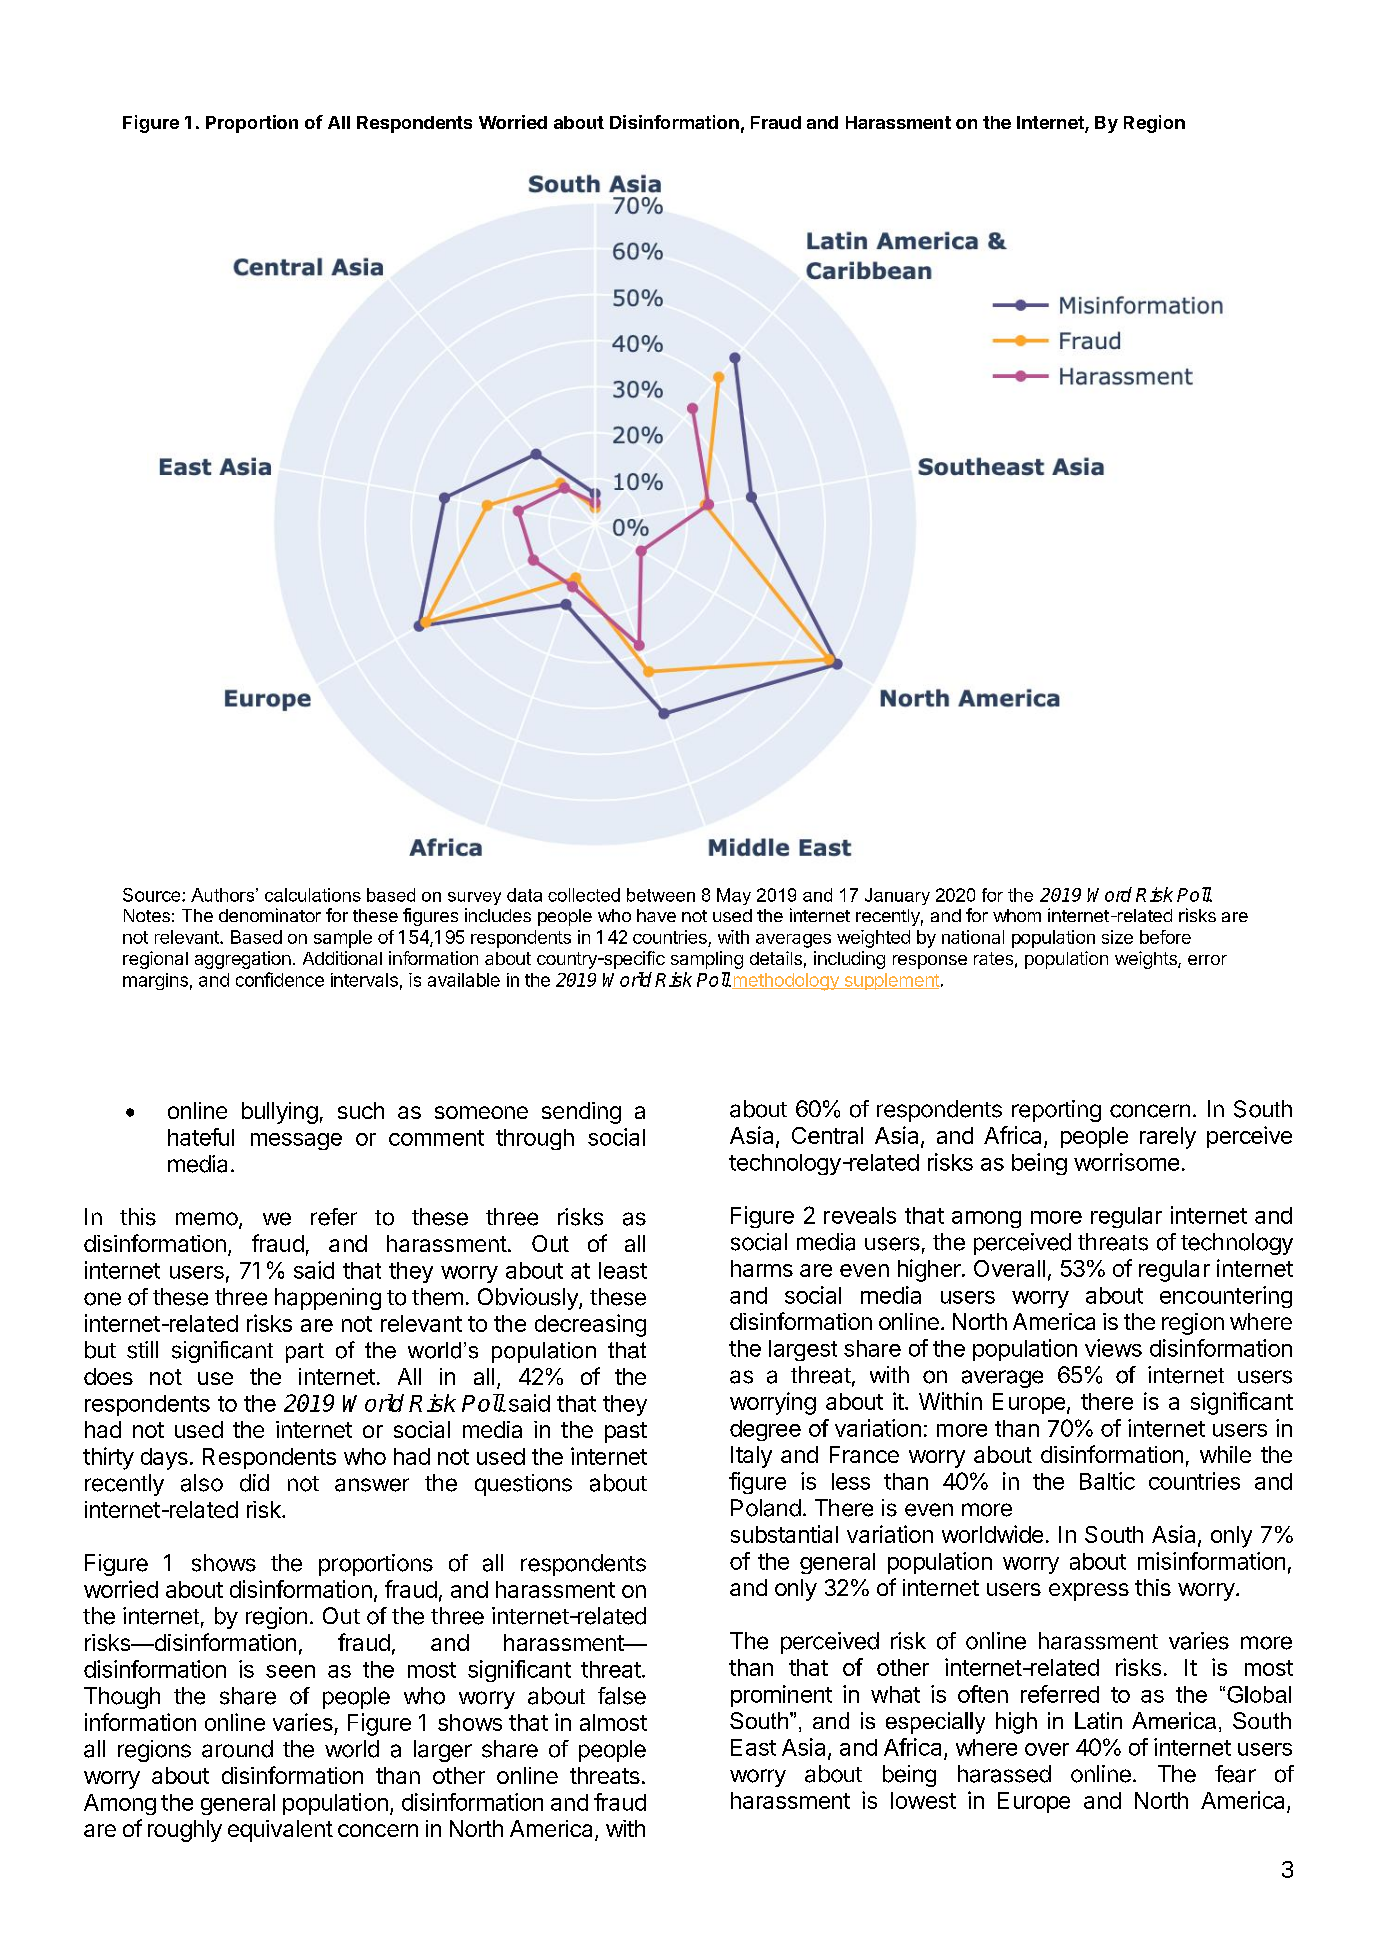  What do you see at coordinates (280, 1831) in the screenshot?
I see `equivalent` at bounding box center [280, 1831].
